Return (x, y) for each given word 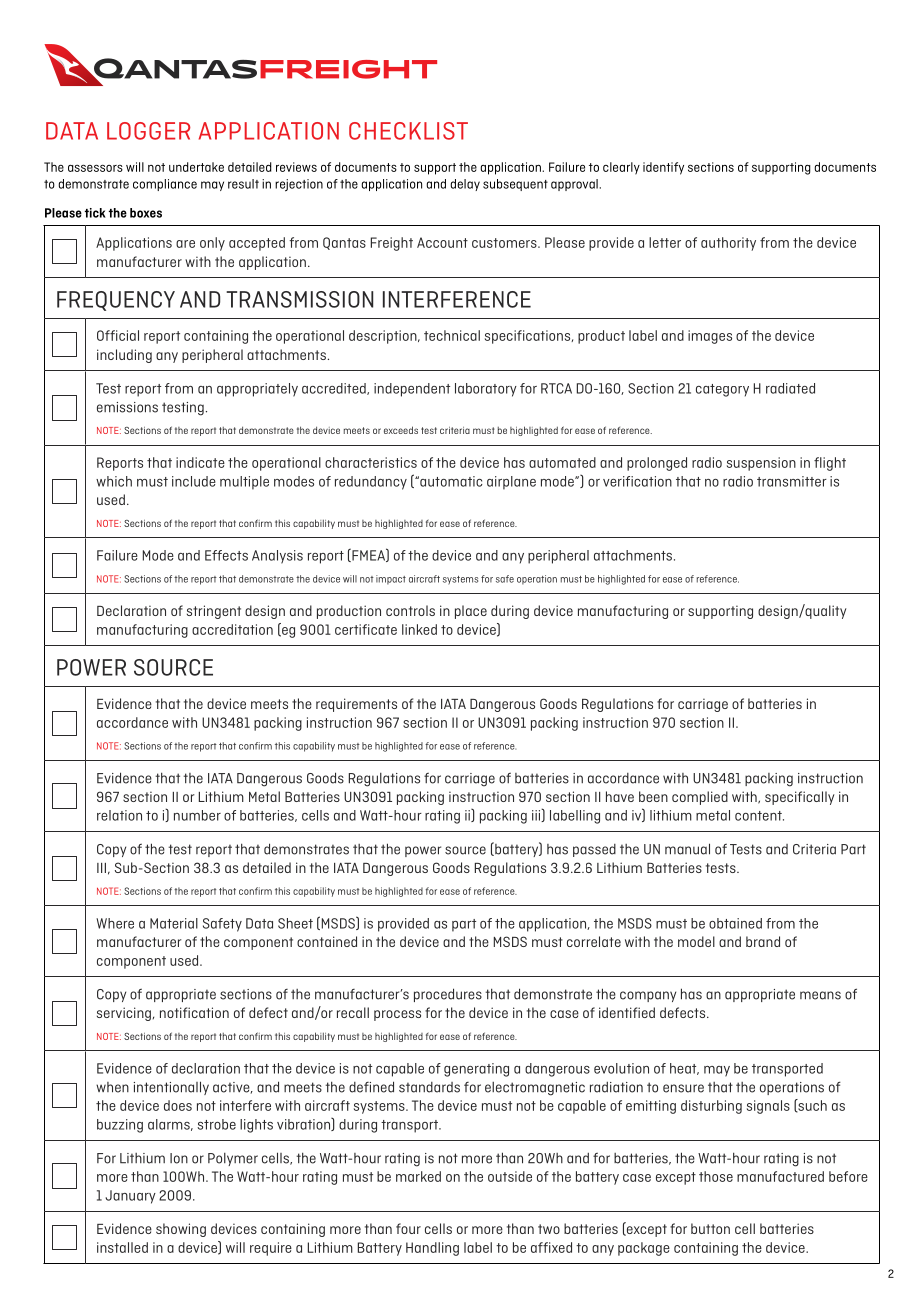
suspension (761, 464)
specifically (799, 798)
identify (663, 168)
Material (174, 923)
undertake (196, 167)
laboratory (486, 390)
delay (465, 185)
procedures (448, 995)
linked (419, 629)
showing (181, 1230)
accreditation (232, 629)
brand (763, 941)
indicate (200, 462)
